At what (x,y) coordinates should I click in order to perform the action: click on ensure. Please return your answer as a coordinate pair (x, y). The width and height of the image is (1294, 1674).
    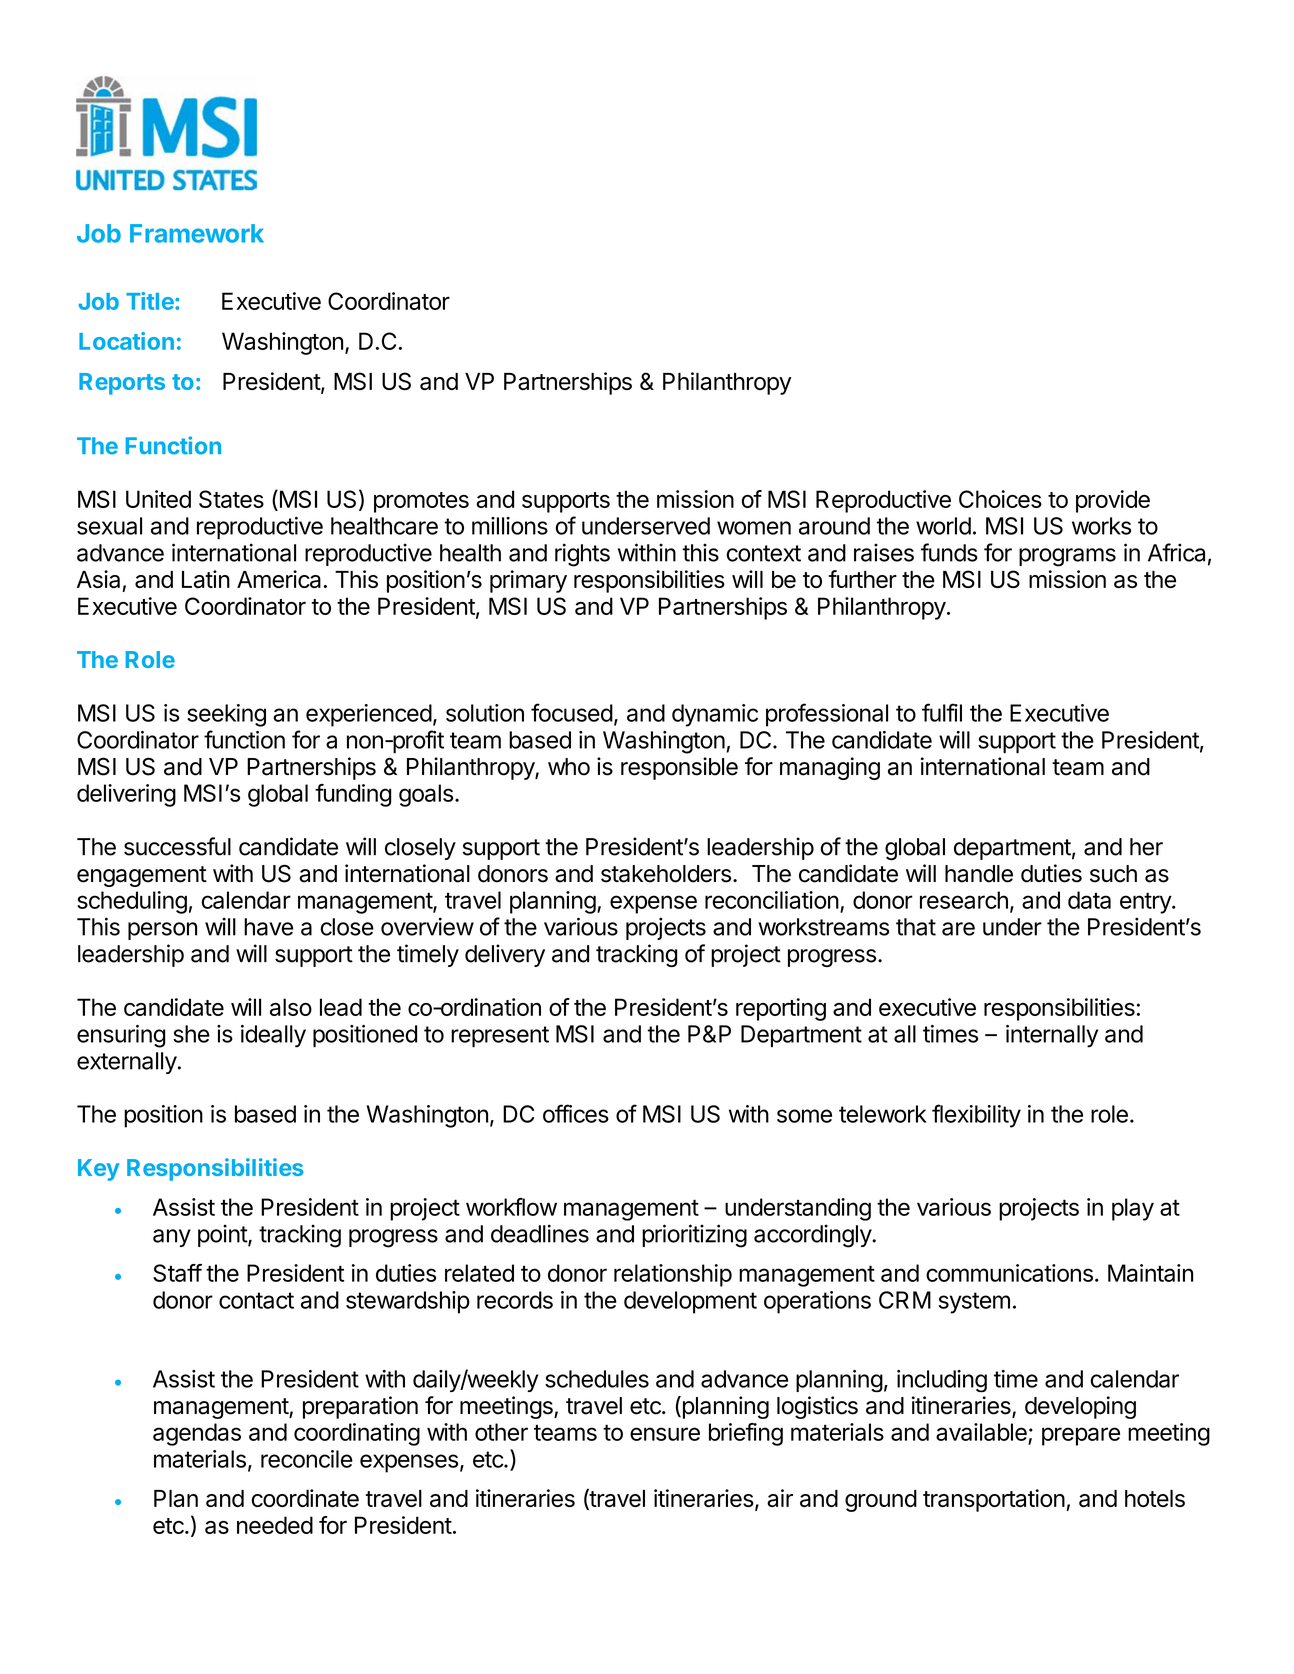
    Looking at the image, I should click on (665, 1434).
